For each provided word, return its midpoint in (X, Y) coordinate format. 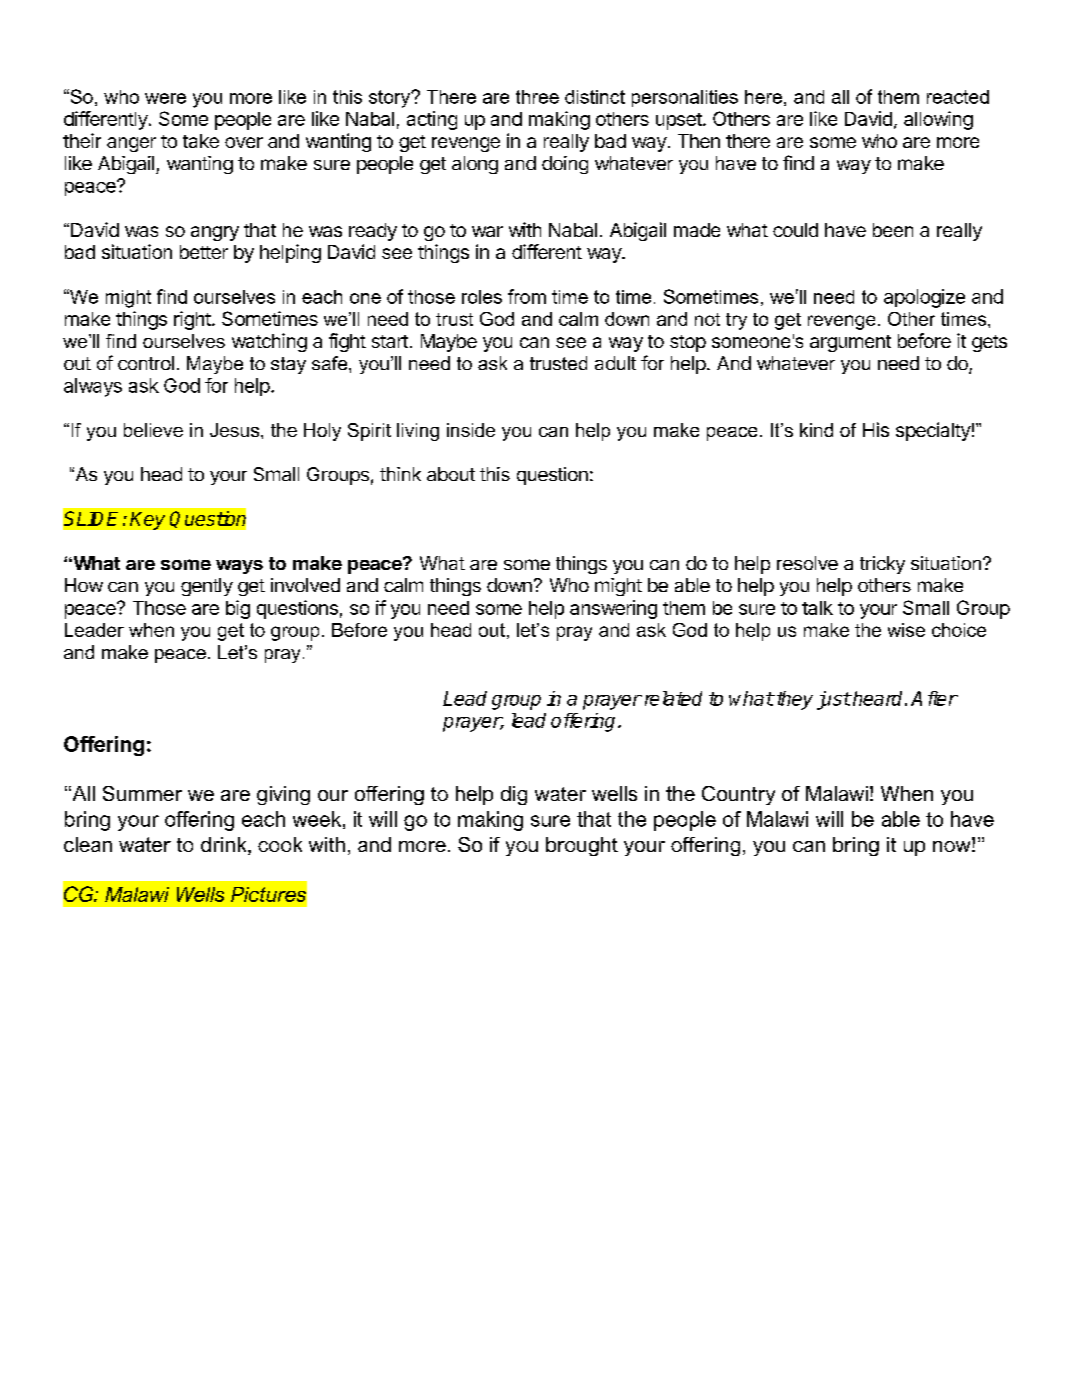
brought (582, 846)
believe (153, 430)
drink (225, 846)
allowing (938, 120)
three (537, 97)
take (201, 141)
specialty (933, 431)
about (451, 474)
